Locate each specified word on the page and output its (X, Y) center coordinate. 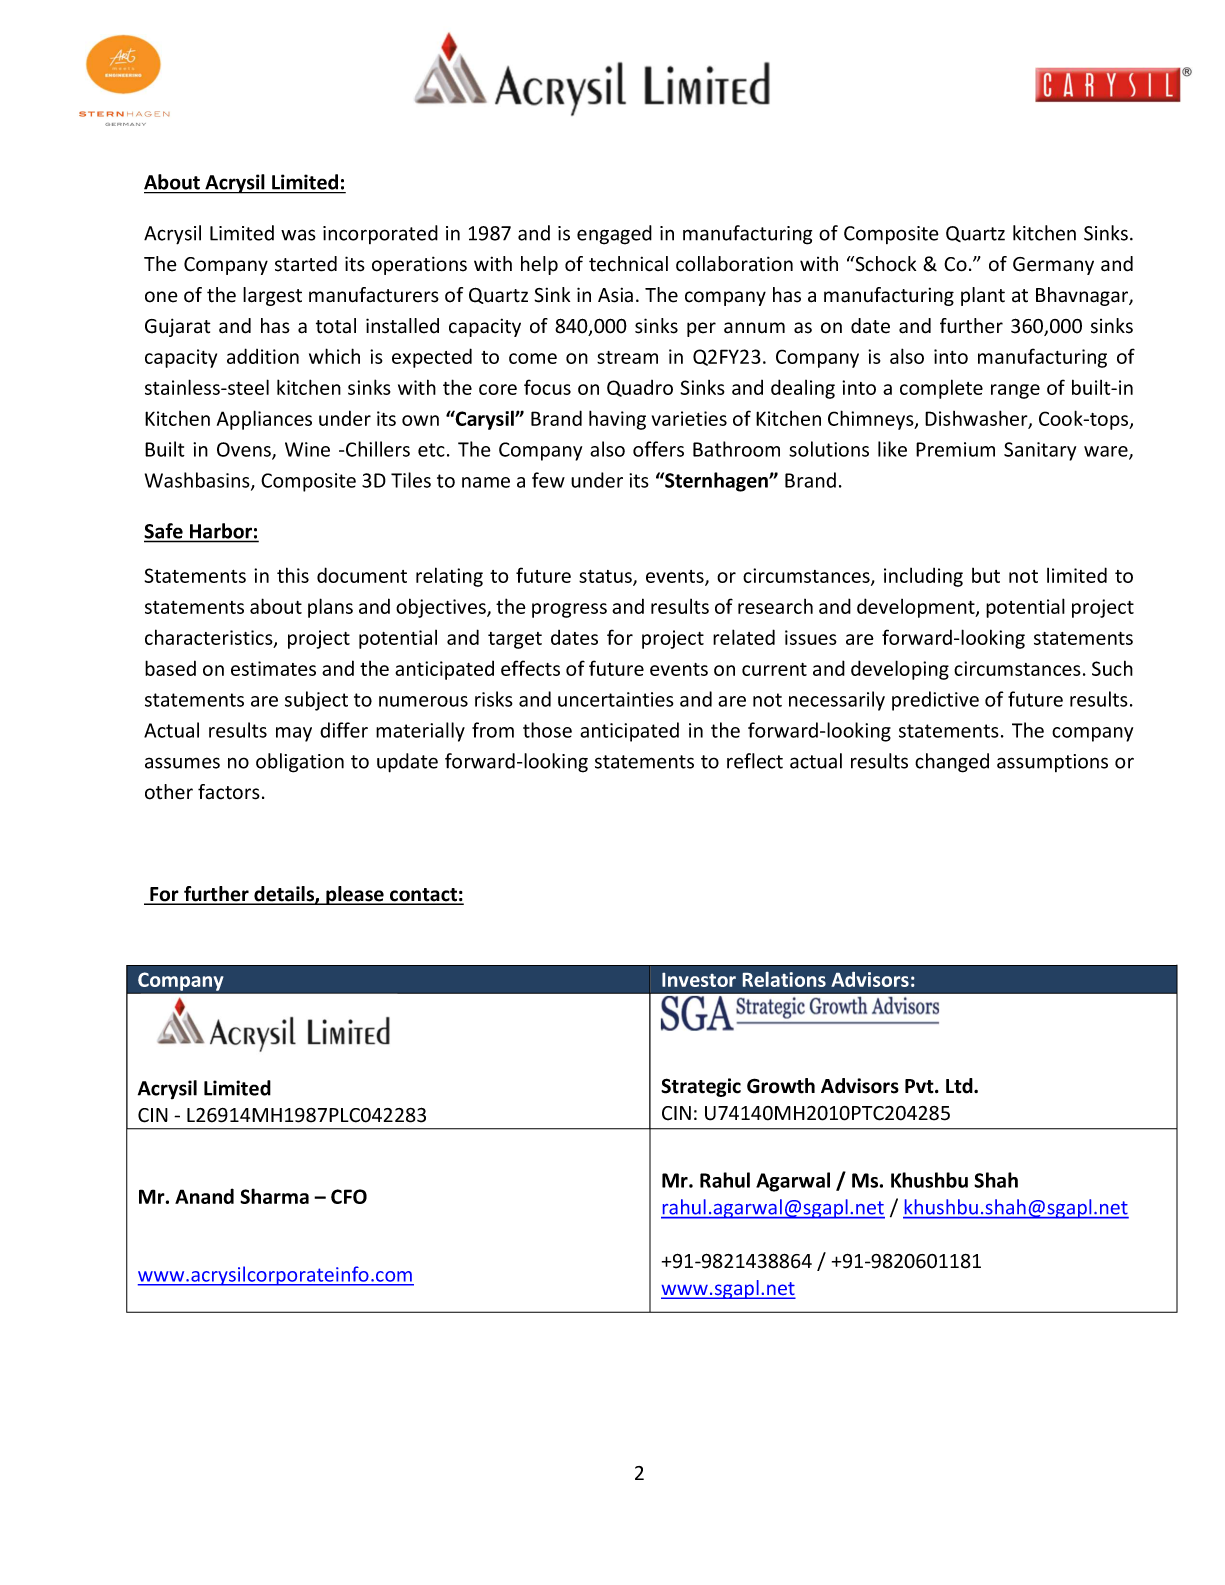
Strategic (701, 1087)
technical (628, 264)
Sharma (274, 1196)
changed (952, 763)
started (306, 264)
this (293, 575)
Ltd (960, 1086)
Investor (699, 980)
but (986, 575)
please (355, 895)
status (606, 577)
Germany (1053, 266)
